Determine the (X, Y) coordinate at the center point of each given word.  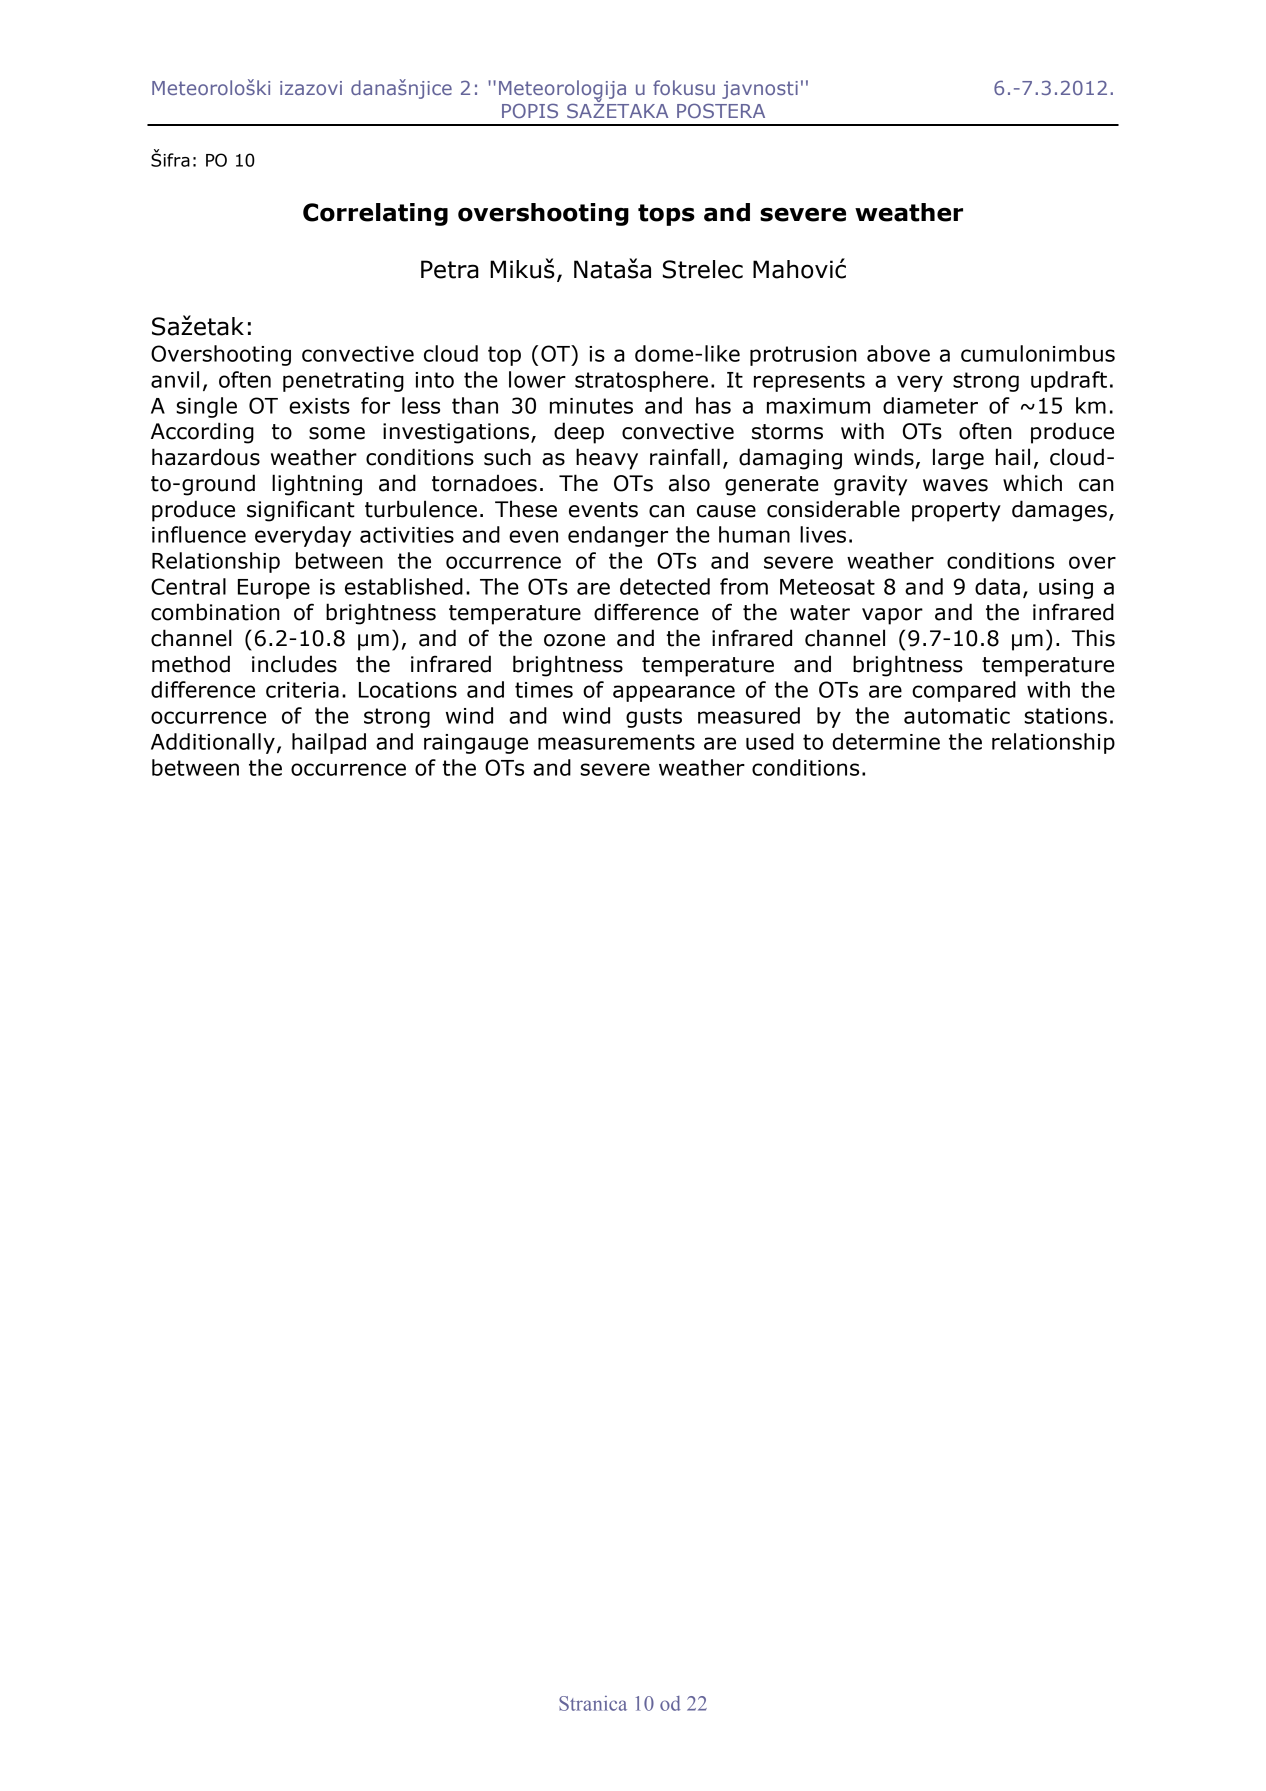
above (898, 353)
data (997, 586)
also (689, 483)
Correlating (375, 214)
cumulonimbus (1038, 353)
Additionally (213, 743)
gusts (654, 718)
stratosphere (641, 381)
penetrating (343, 382)
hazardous (206, 457)
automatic (957, 716)
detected (665, 586)
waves (955, 485)
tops (666, 215)
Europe (274, 589)
